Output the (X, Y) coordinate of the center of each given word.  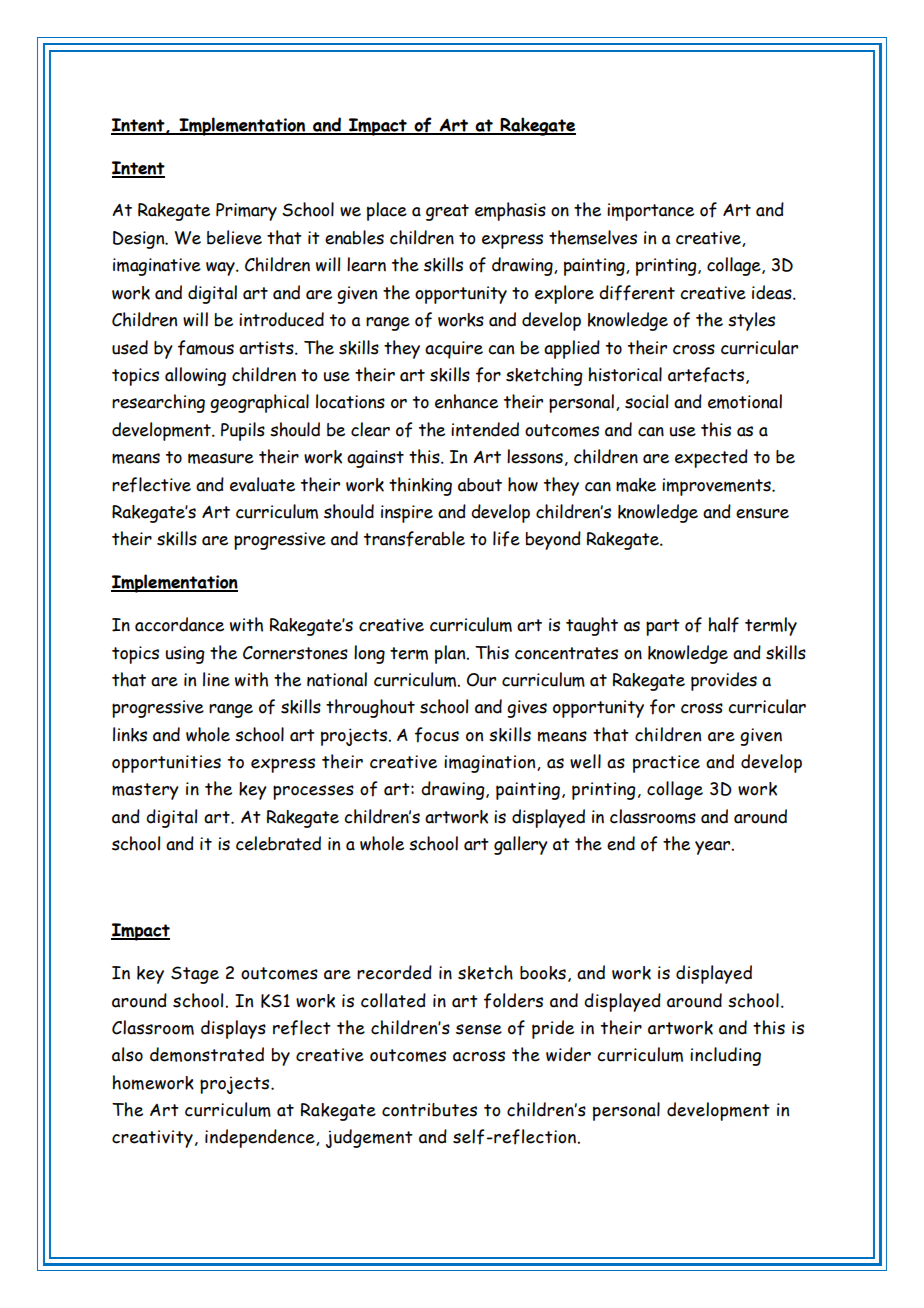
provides (724, 681)
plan (451, 654)
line (216, 679)
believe (234, 237)
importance (650, 212)
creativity (152, 1139)
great (447, 212)
